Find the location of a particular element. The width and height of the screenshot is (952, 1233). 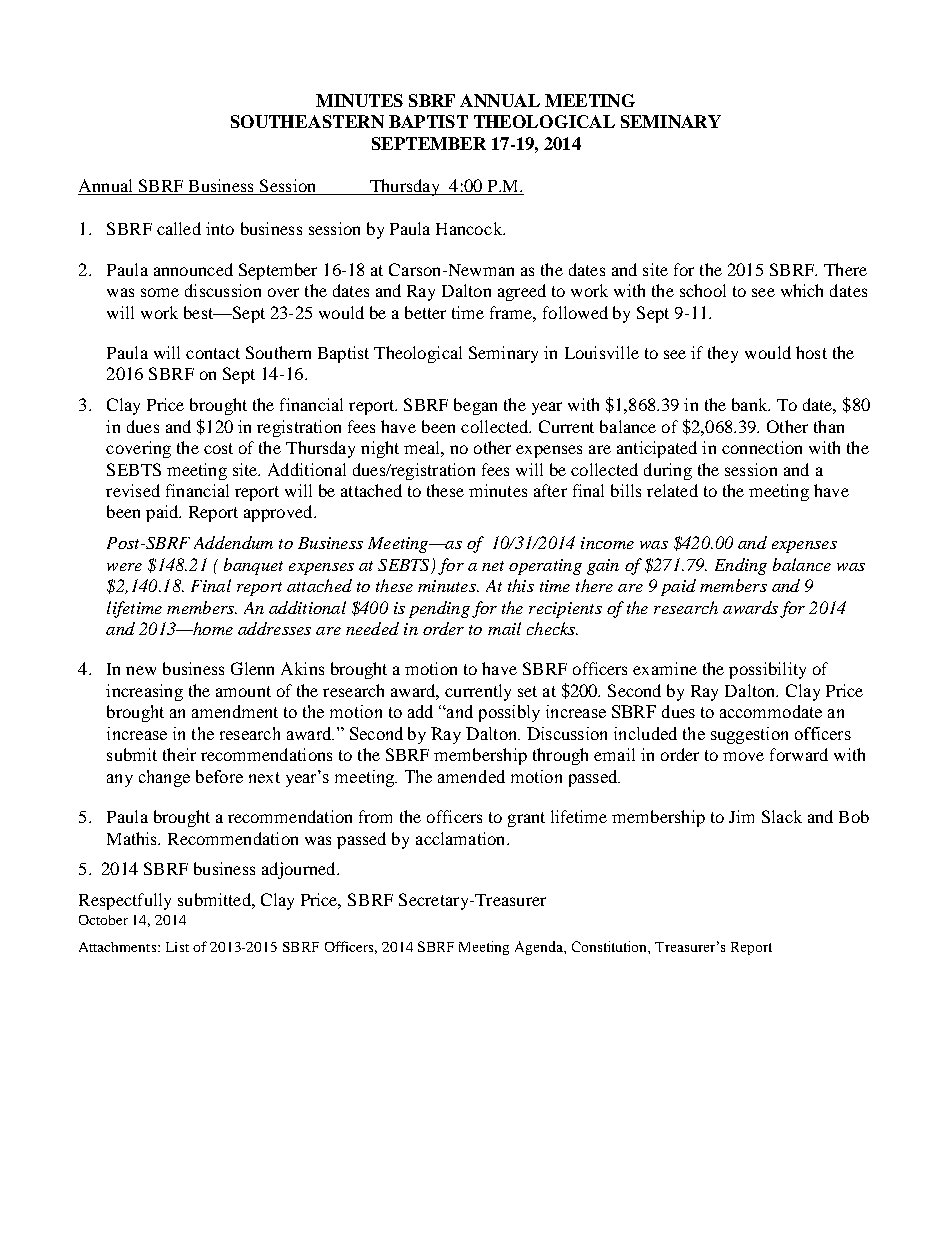

which is located at coordinates (802, 290).
